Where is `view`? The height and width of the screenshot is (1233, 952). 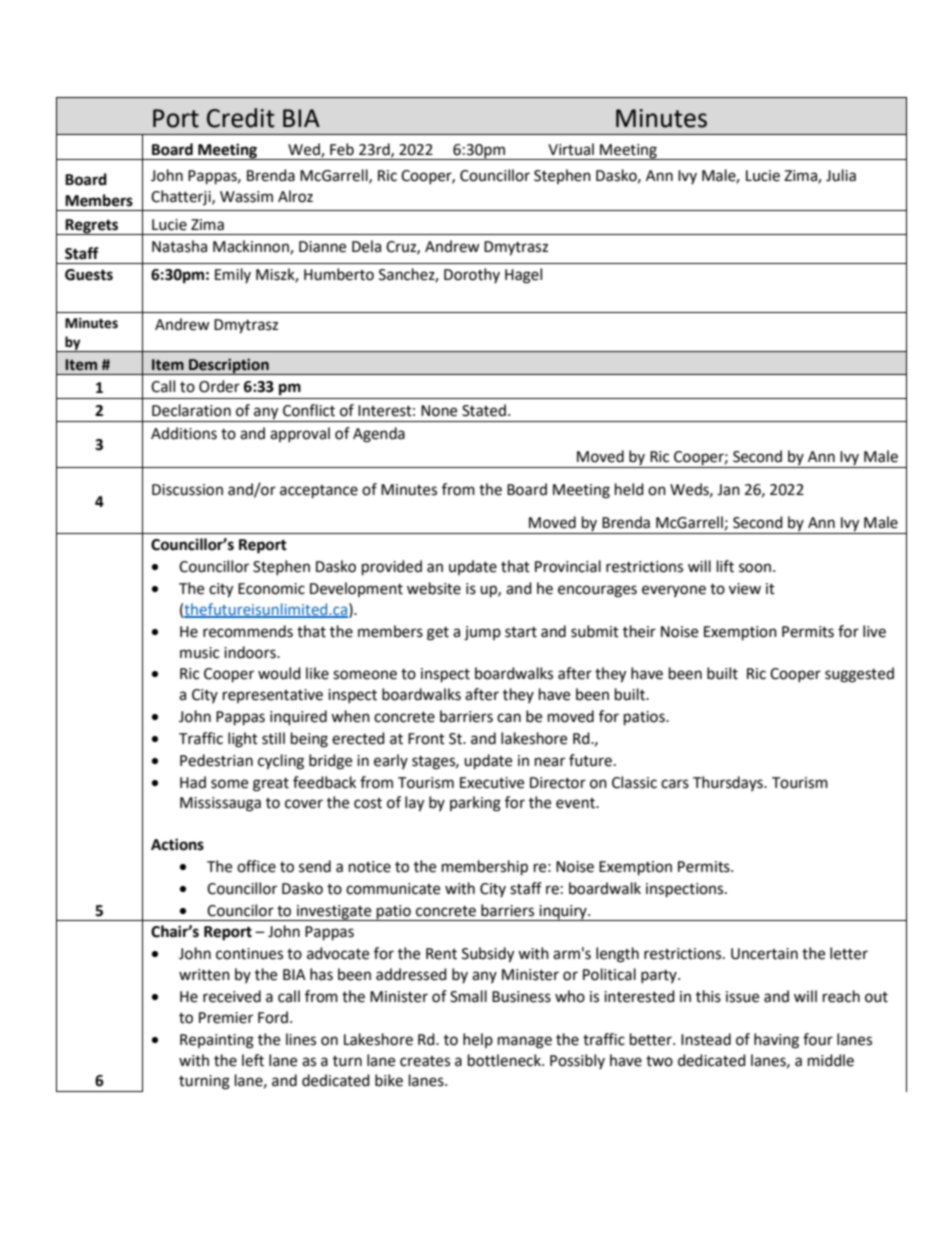
view is located at coordinates (745, 589).
